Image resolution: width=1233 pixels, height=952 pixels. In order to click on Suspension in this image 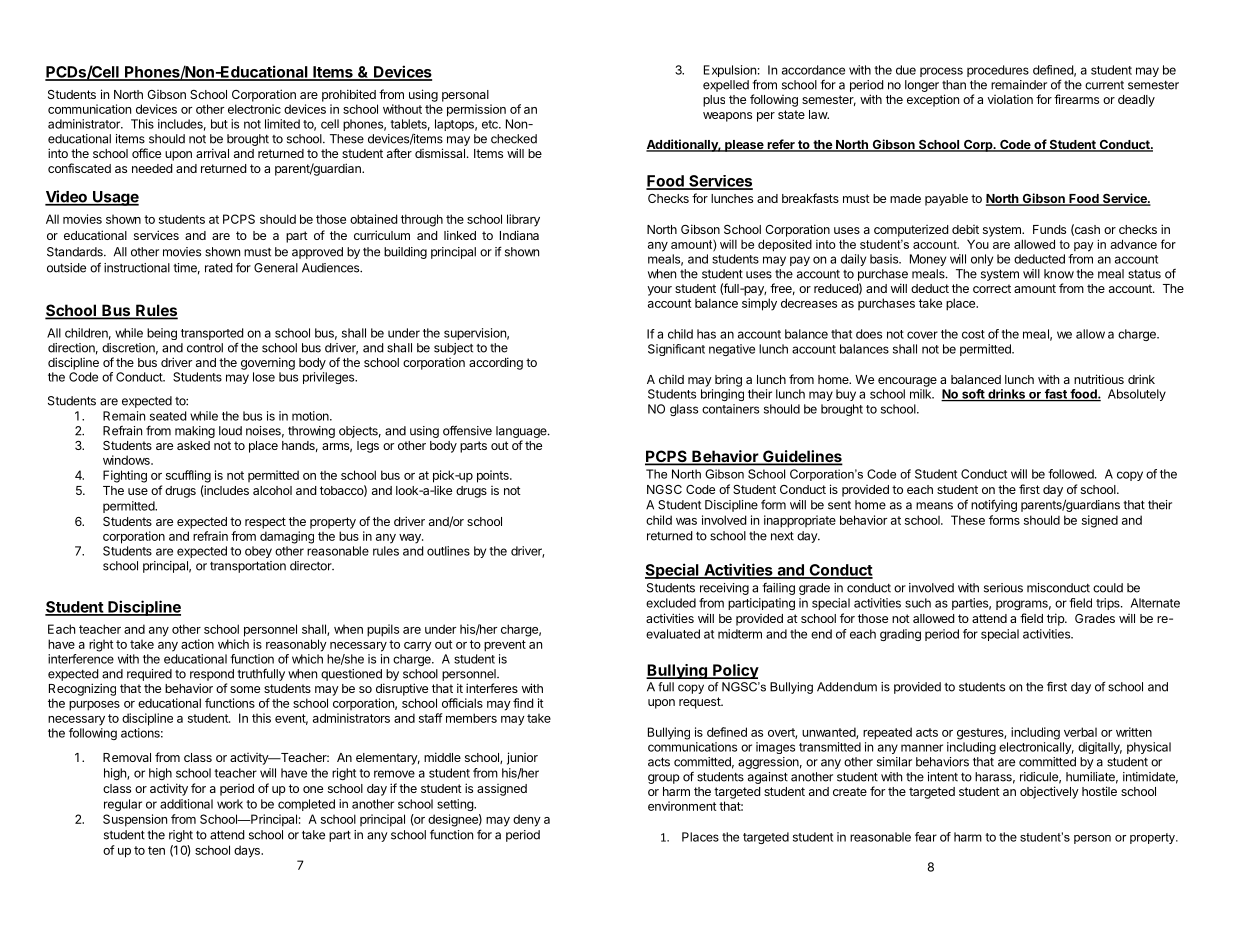, I will do `click(135, 820)`.
